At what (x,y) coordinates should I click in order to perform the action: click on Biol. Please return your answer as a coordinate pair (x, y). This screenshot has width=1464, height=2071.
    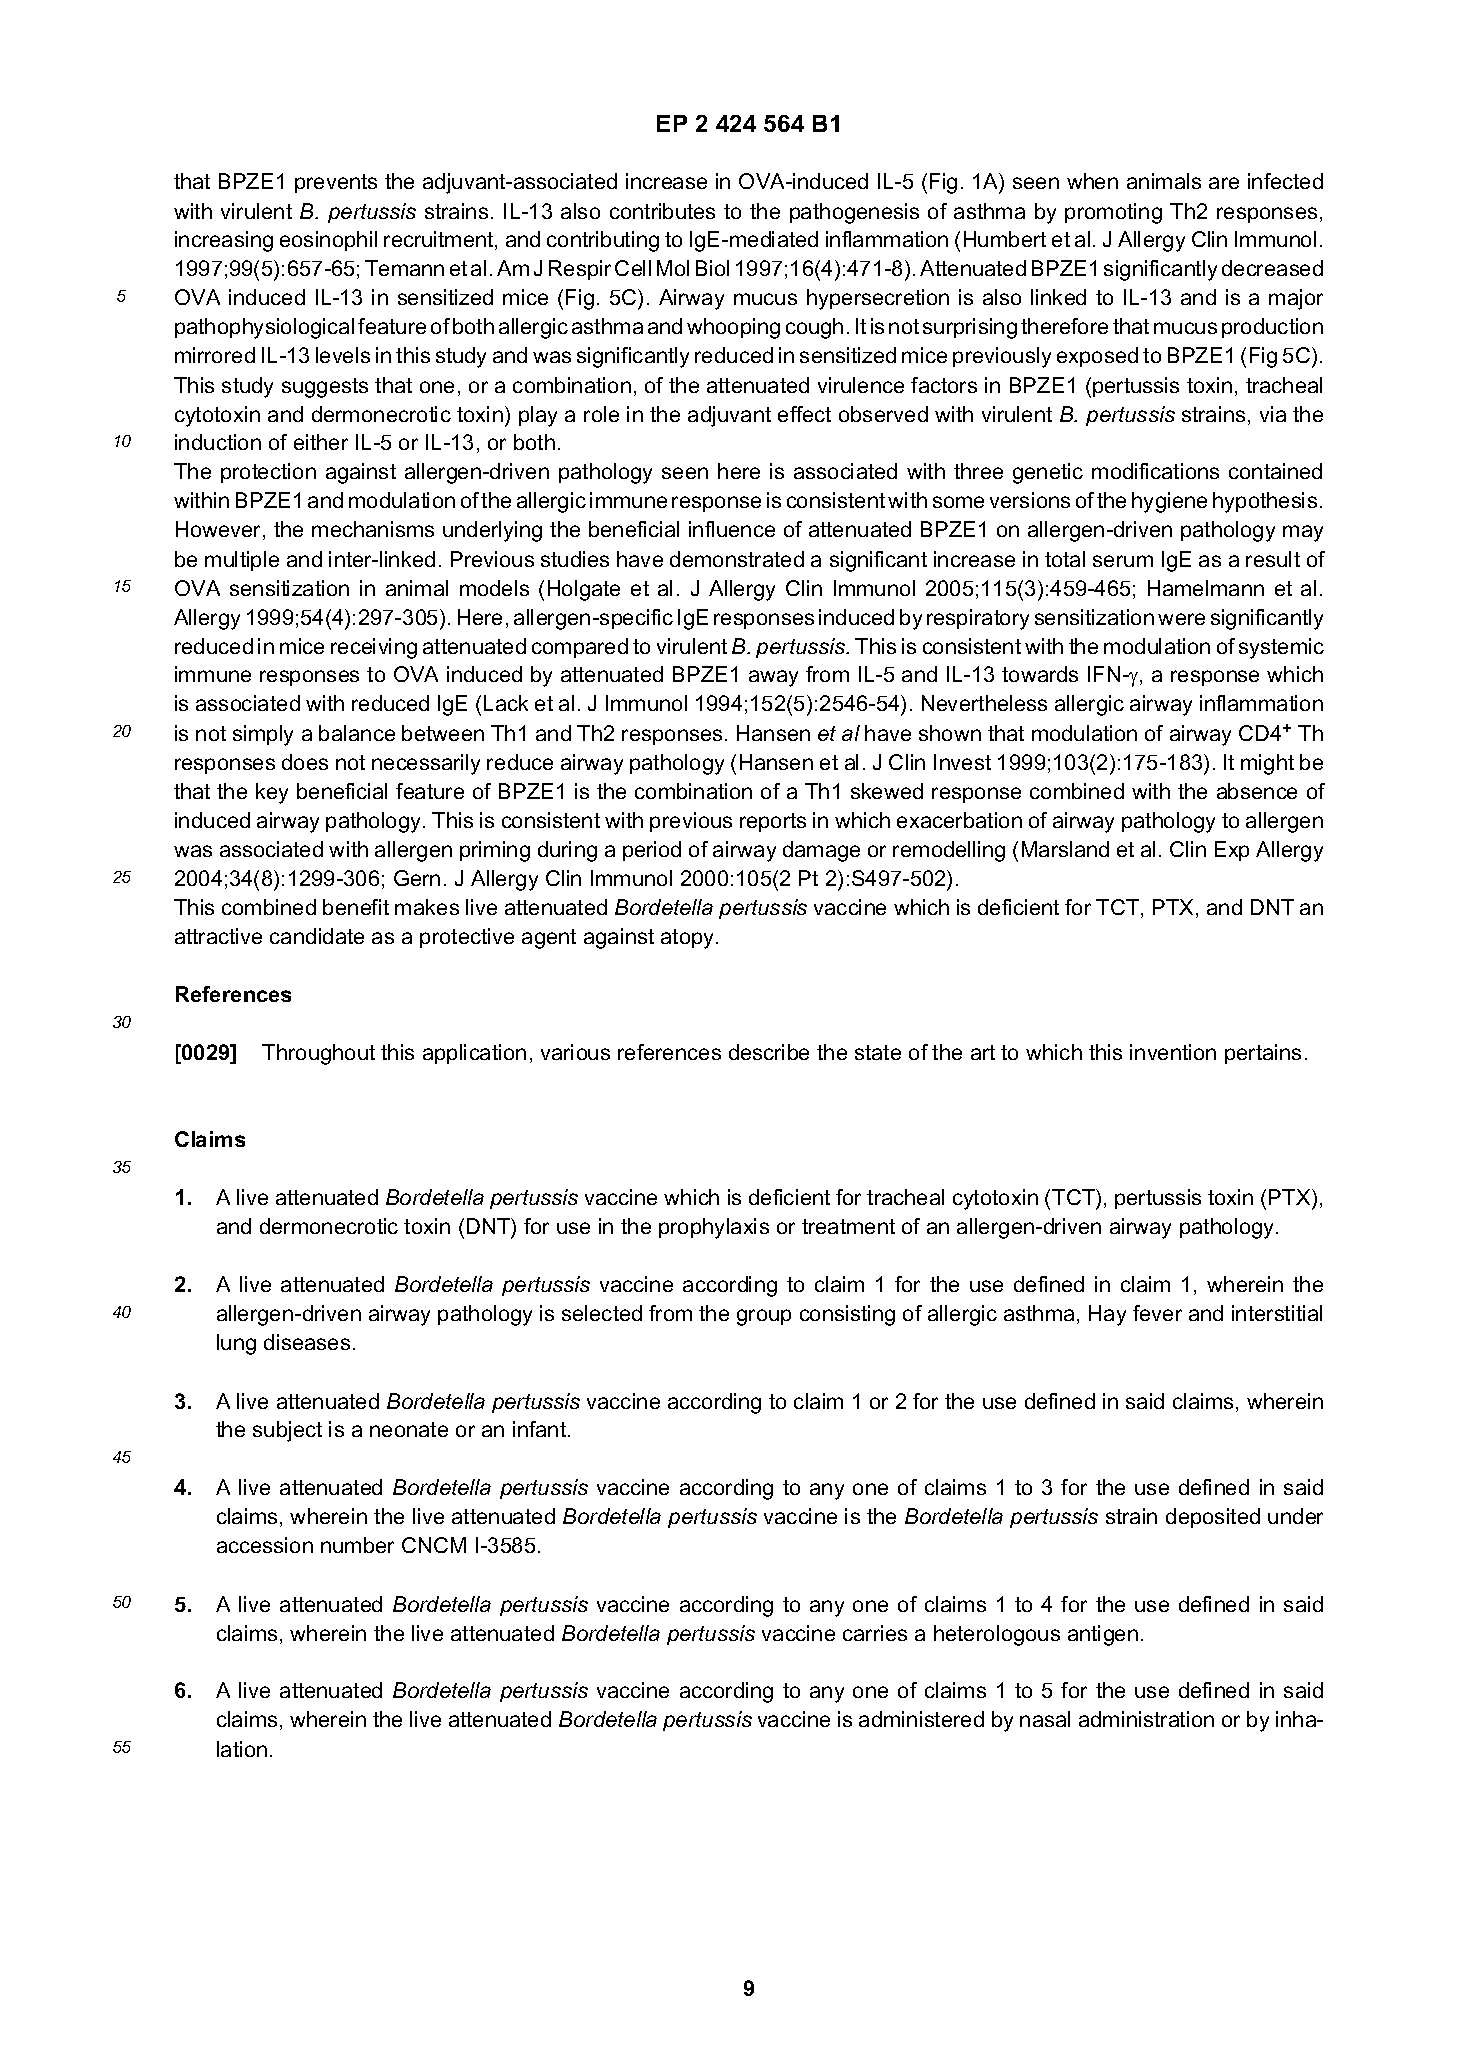
    Looking at the image, I should click on (712, 268).
